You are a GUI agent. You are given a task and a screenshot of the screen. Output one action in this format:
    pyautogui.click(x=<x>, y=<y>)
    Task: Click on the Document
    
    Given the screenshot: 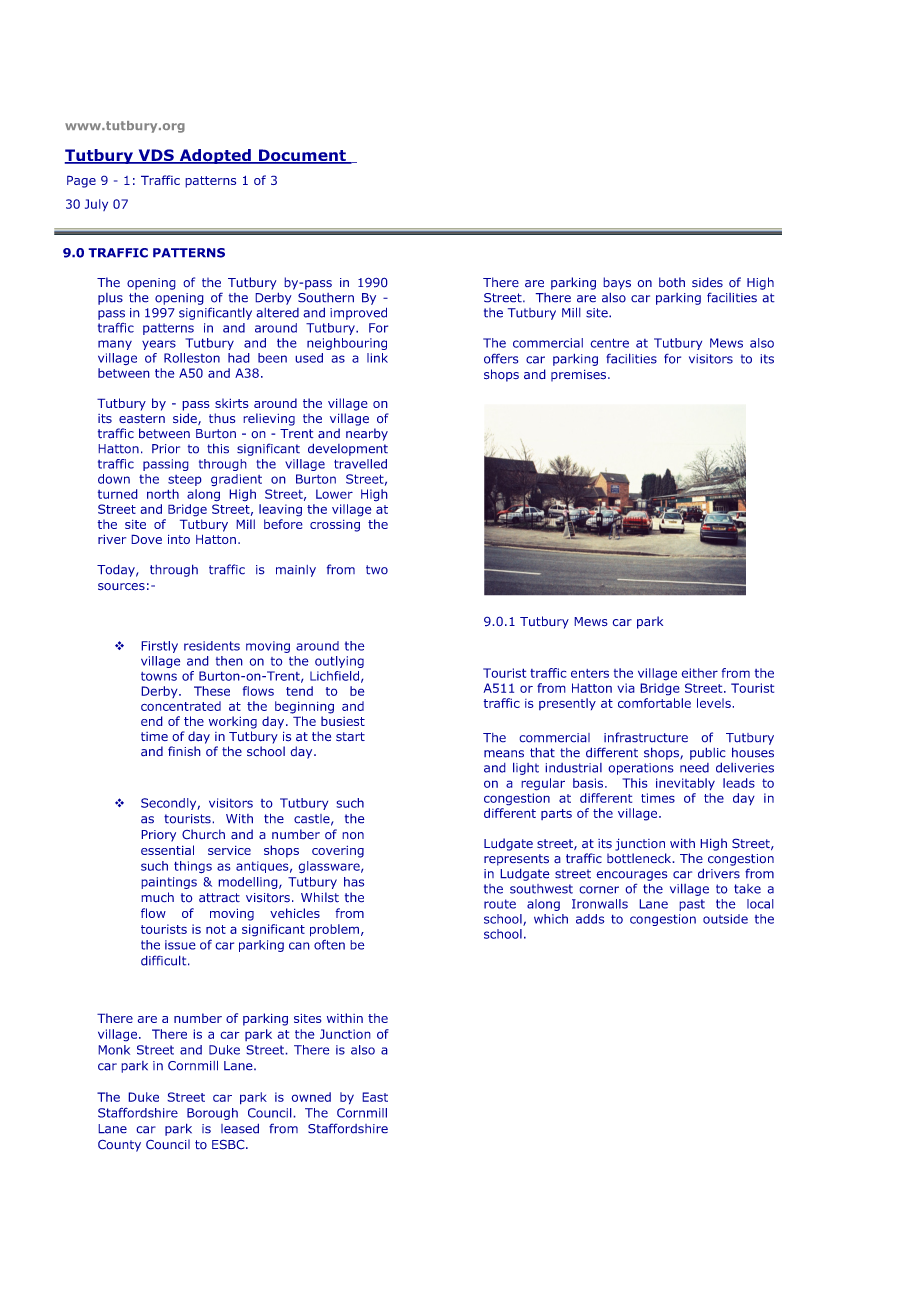 What is the action you would take?
    pyautogui.click(x=302, y=156)
